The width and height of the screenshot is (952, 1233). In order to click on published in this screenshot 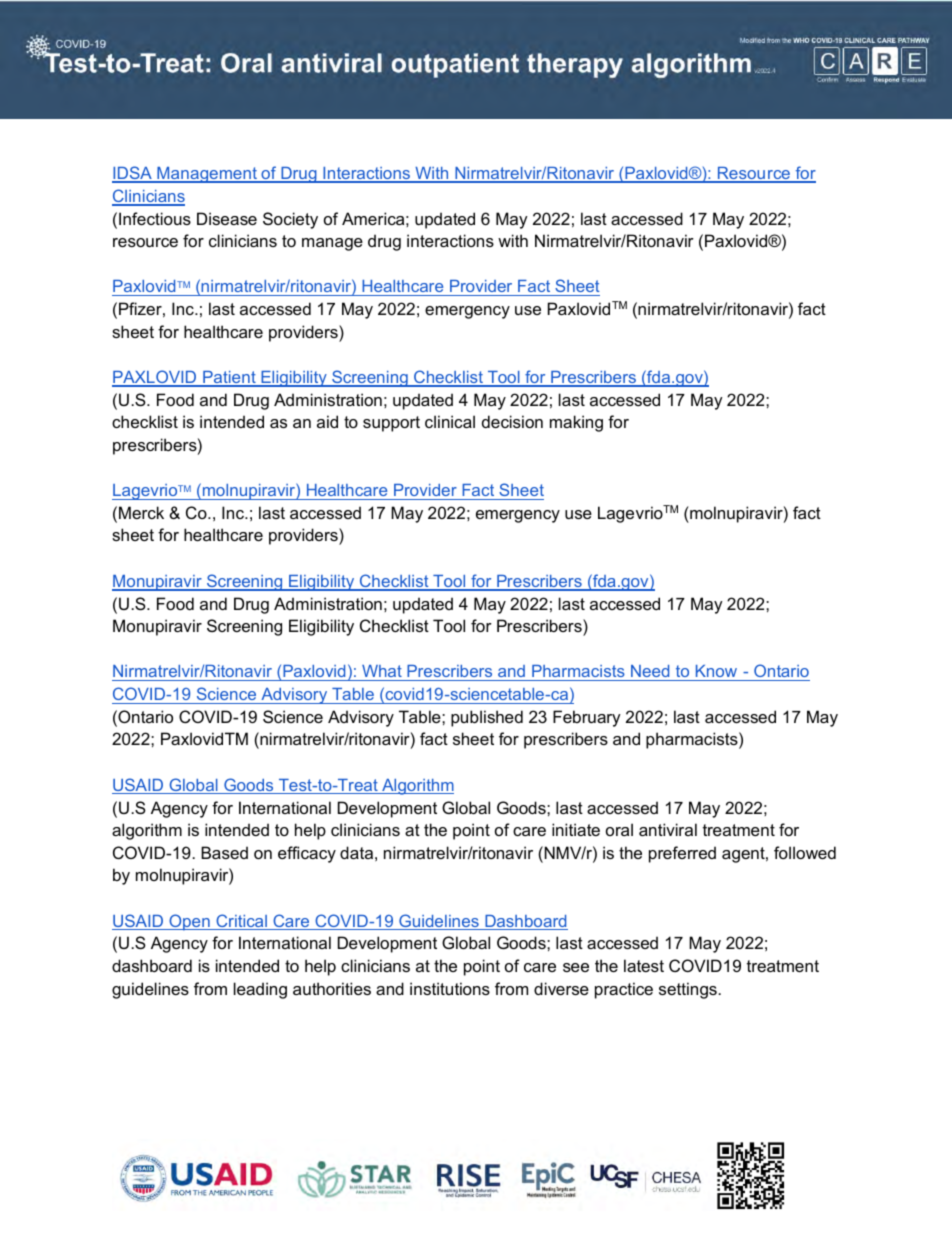, I will do `click(487, 718)`.
